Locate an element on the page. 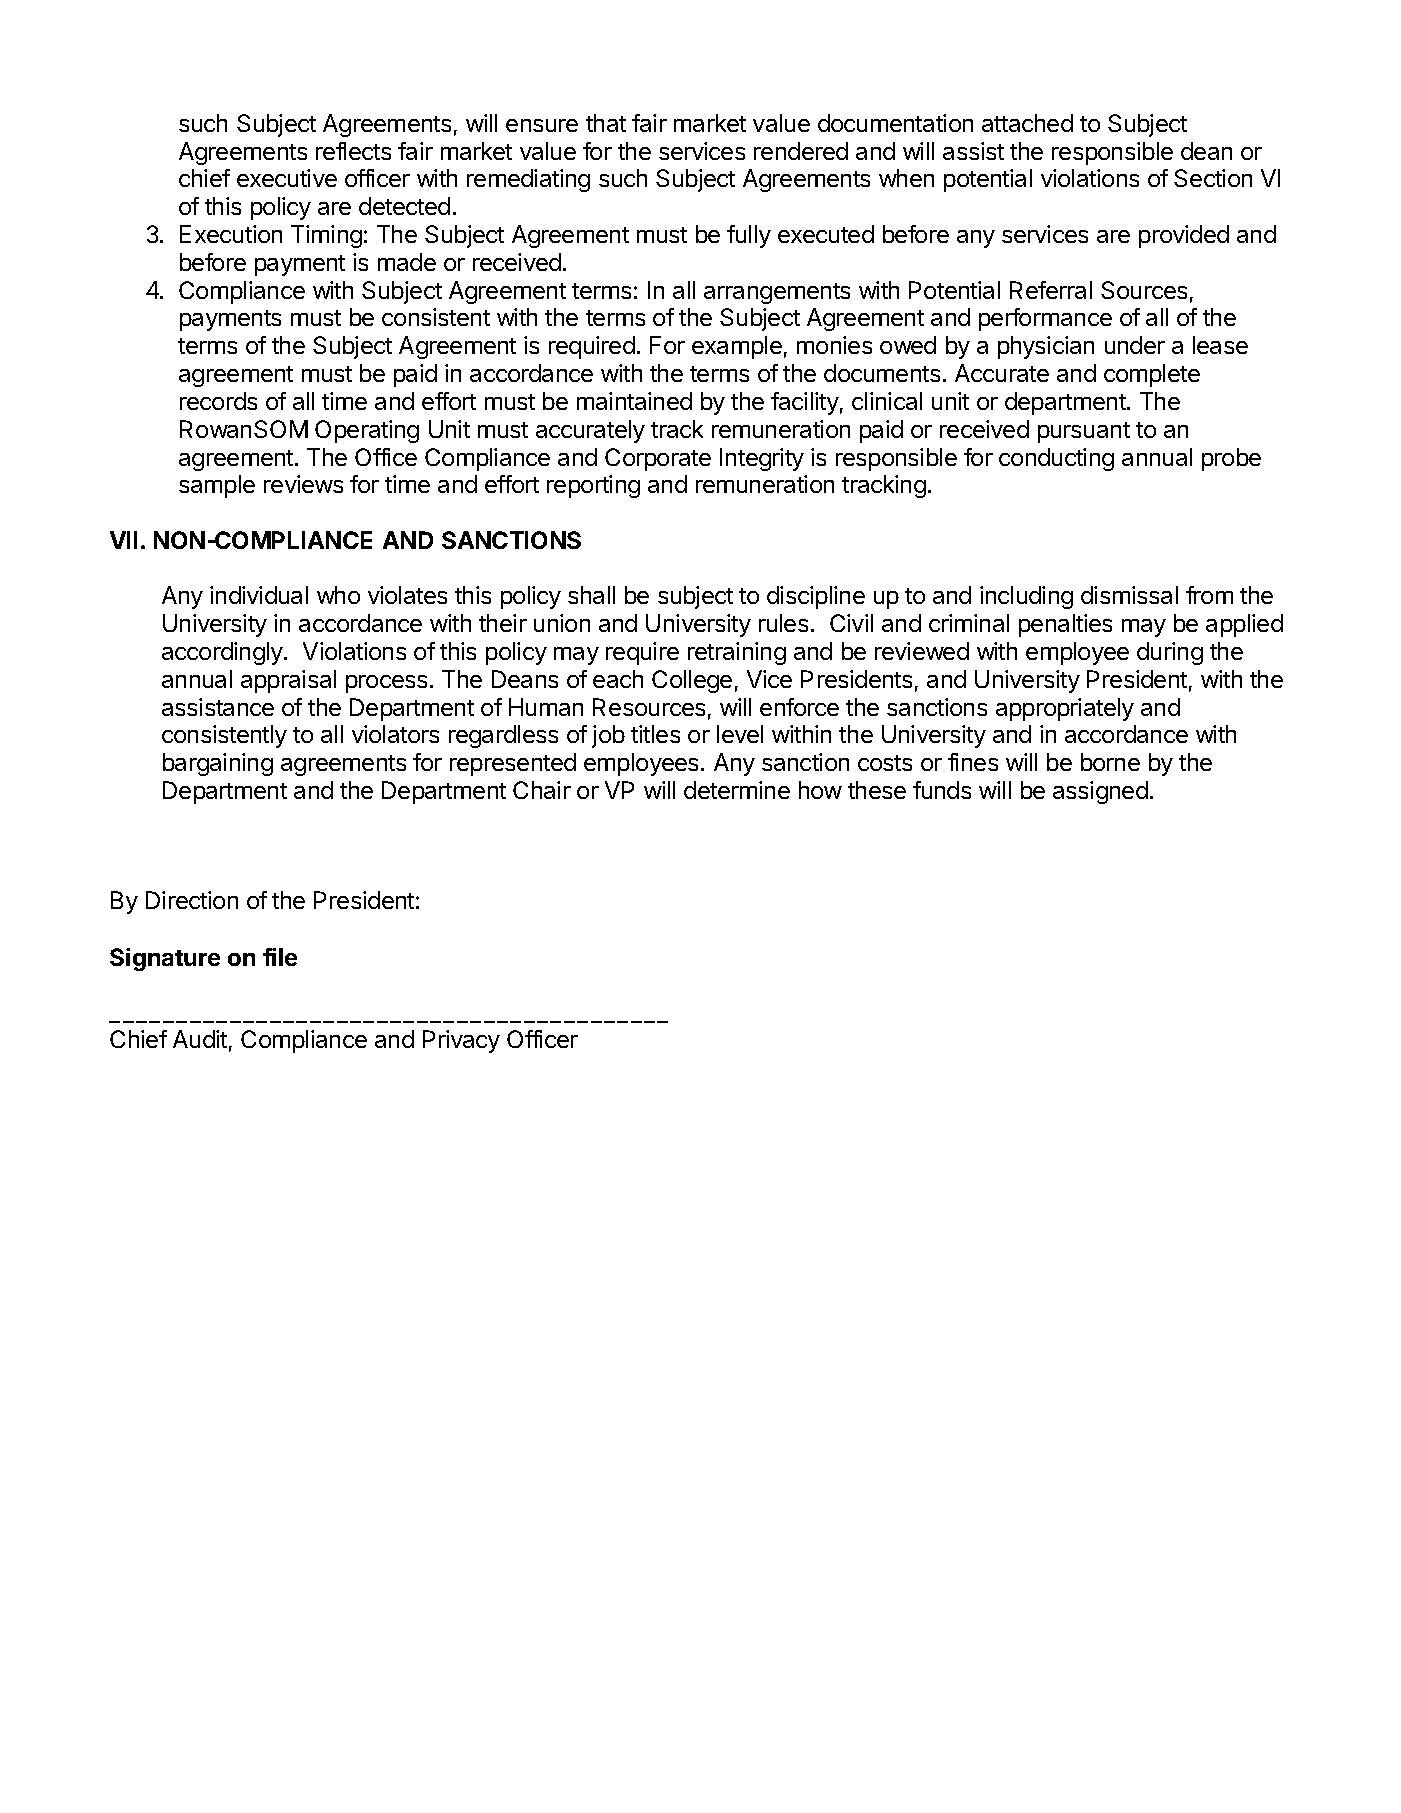 The height and width of the page is (1813, 1401). records is located at coordinates (218, 401).
